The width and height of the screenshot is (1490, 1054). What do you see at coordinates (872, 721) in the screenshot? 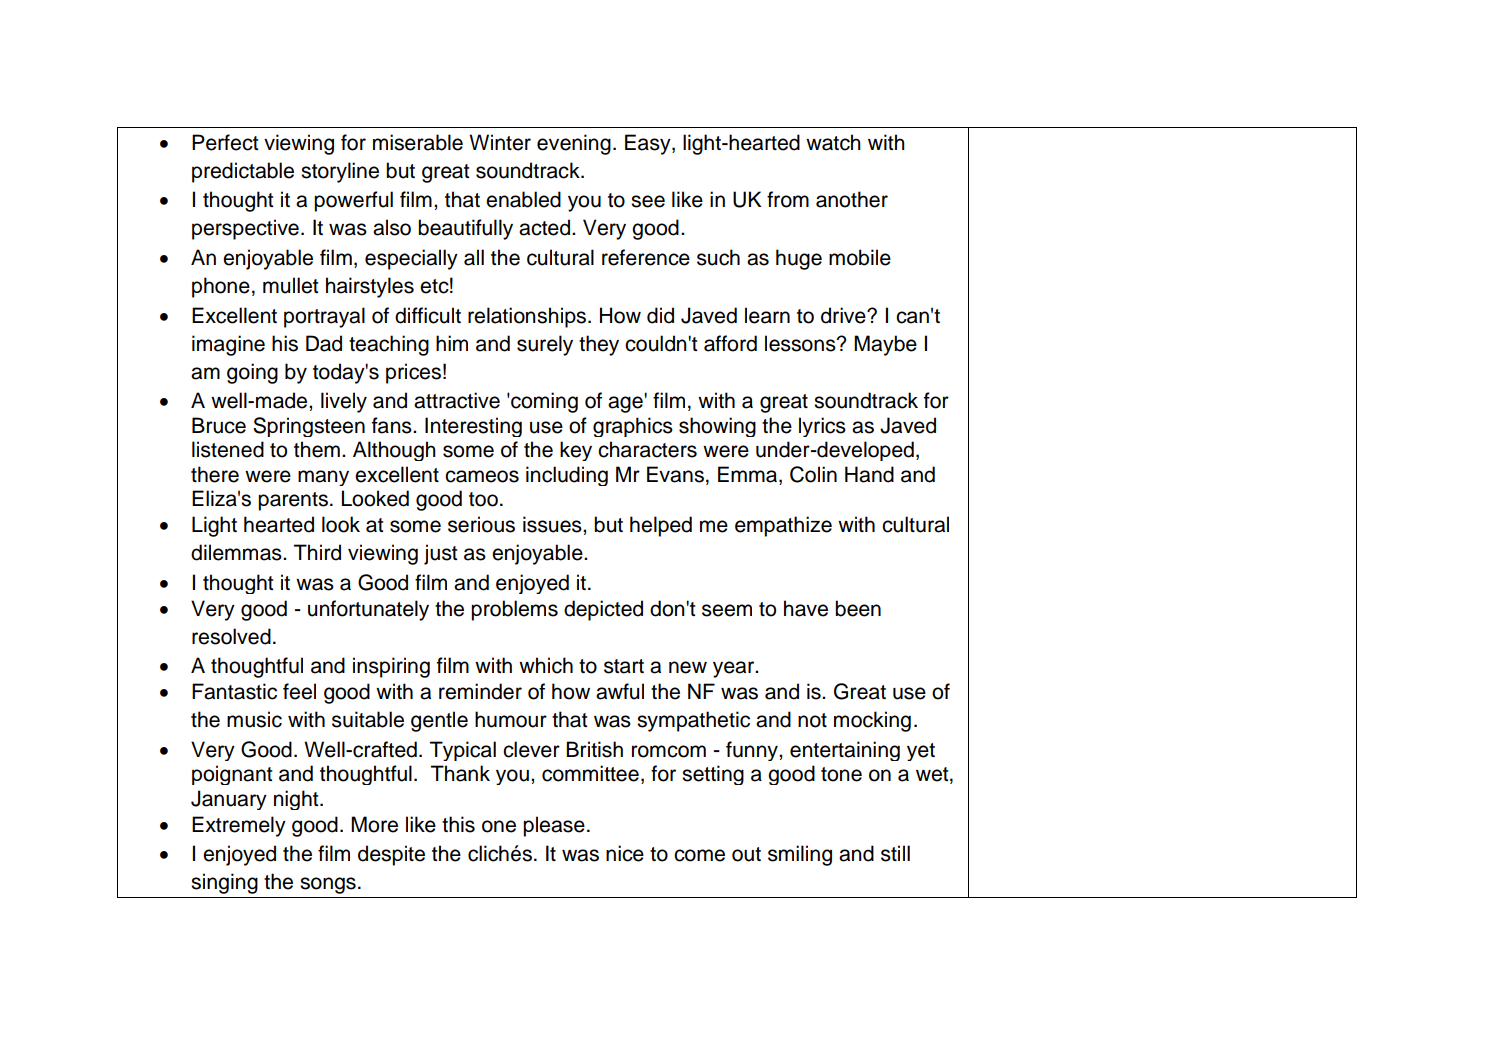
I see `mocking` at bounding box center [872, 721].
